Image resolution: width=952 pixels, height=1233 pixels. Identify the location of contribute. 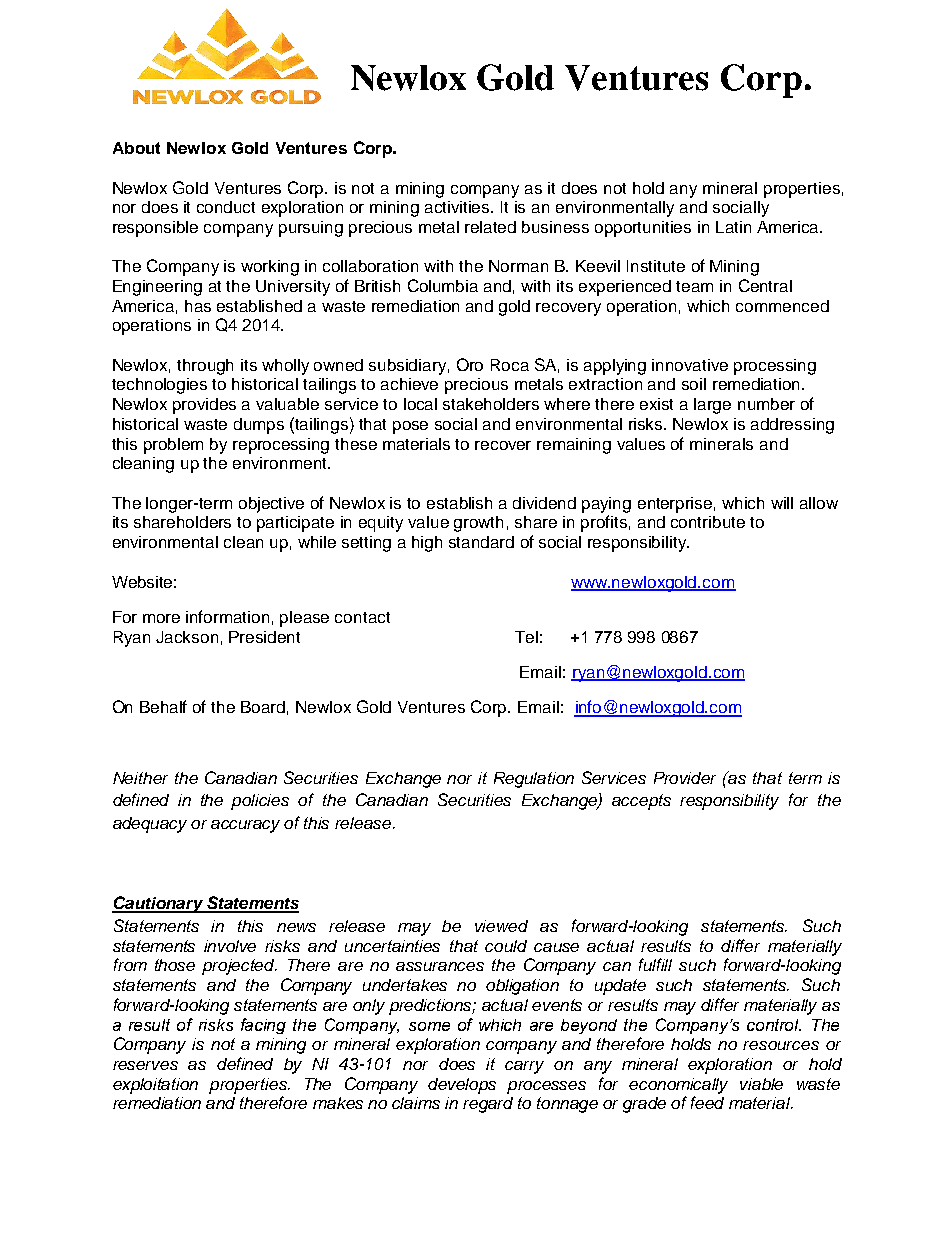
(708, 522).
